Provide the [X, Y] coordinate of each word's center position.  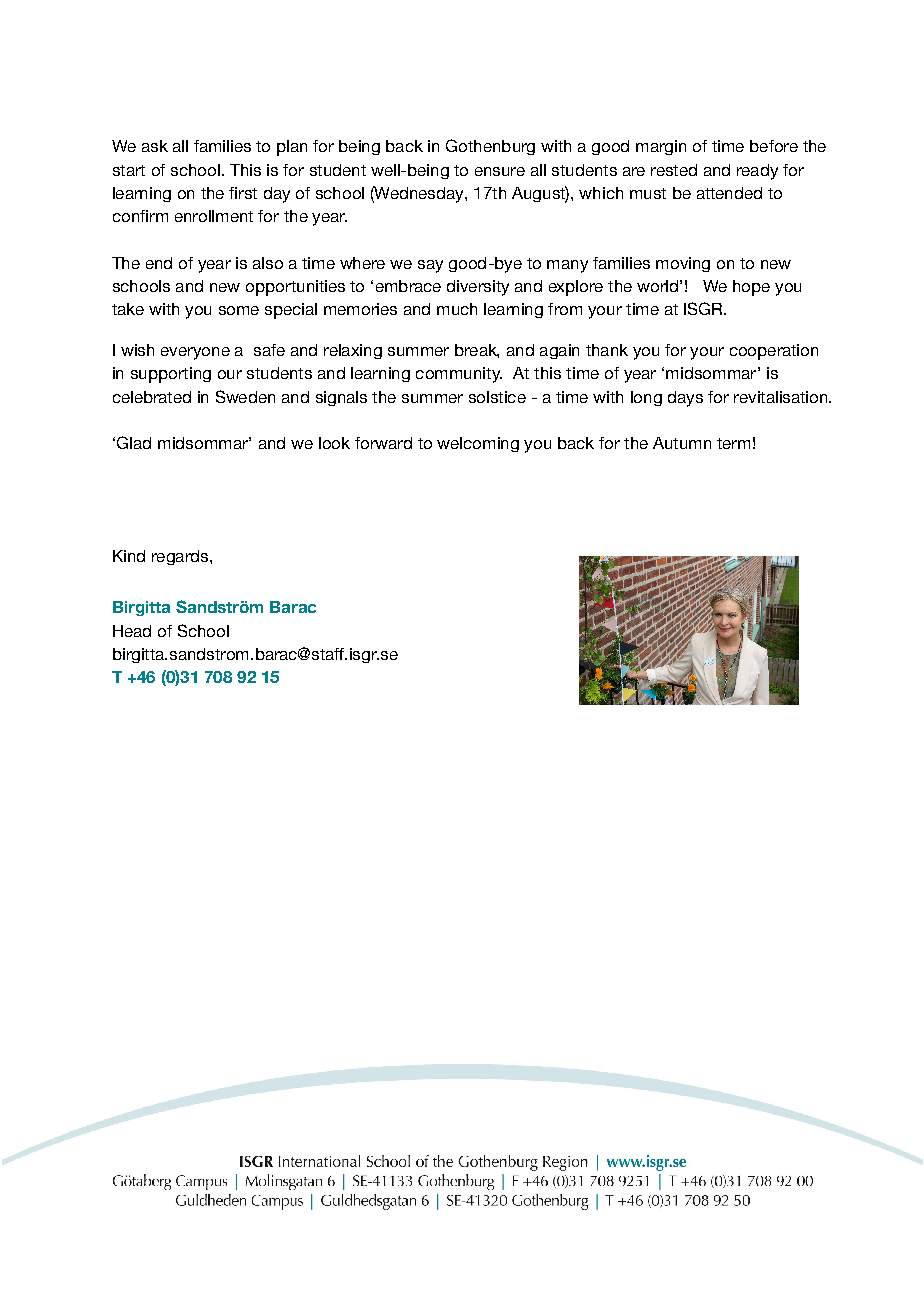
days [685, 399]
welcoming [478, 444]
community [459, 375]
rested [674, 170]
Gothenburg [490, 147]
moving [683, 264]
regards [181, 557]
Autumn [682, 443]
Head [132, 631]
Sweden [245, 396]
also [268, 263]
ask [155, 146]
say [430, 266]
